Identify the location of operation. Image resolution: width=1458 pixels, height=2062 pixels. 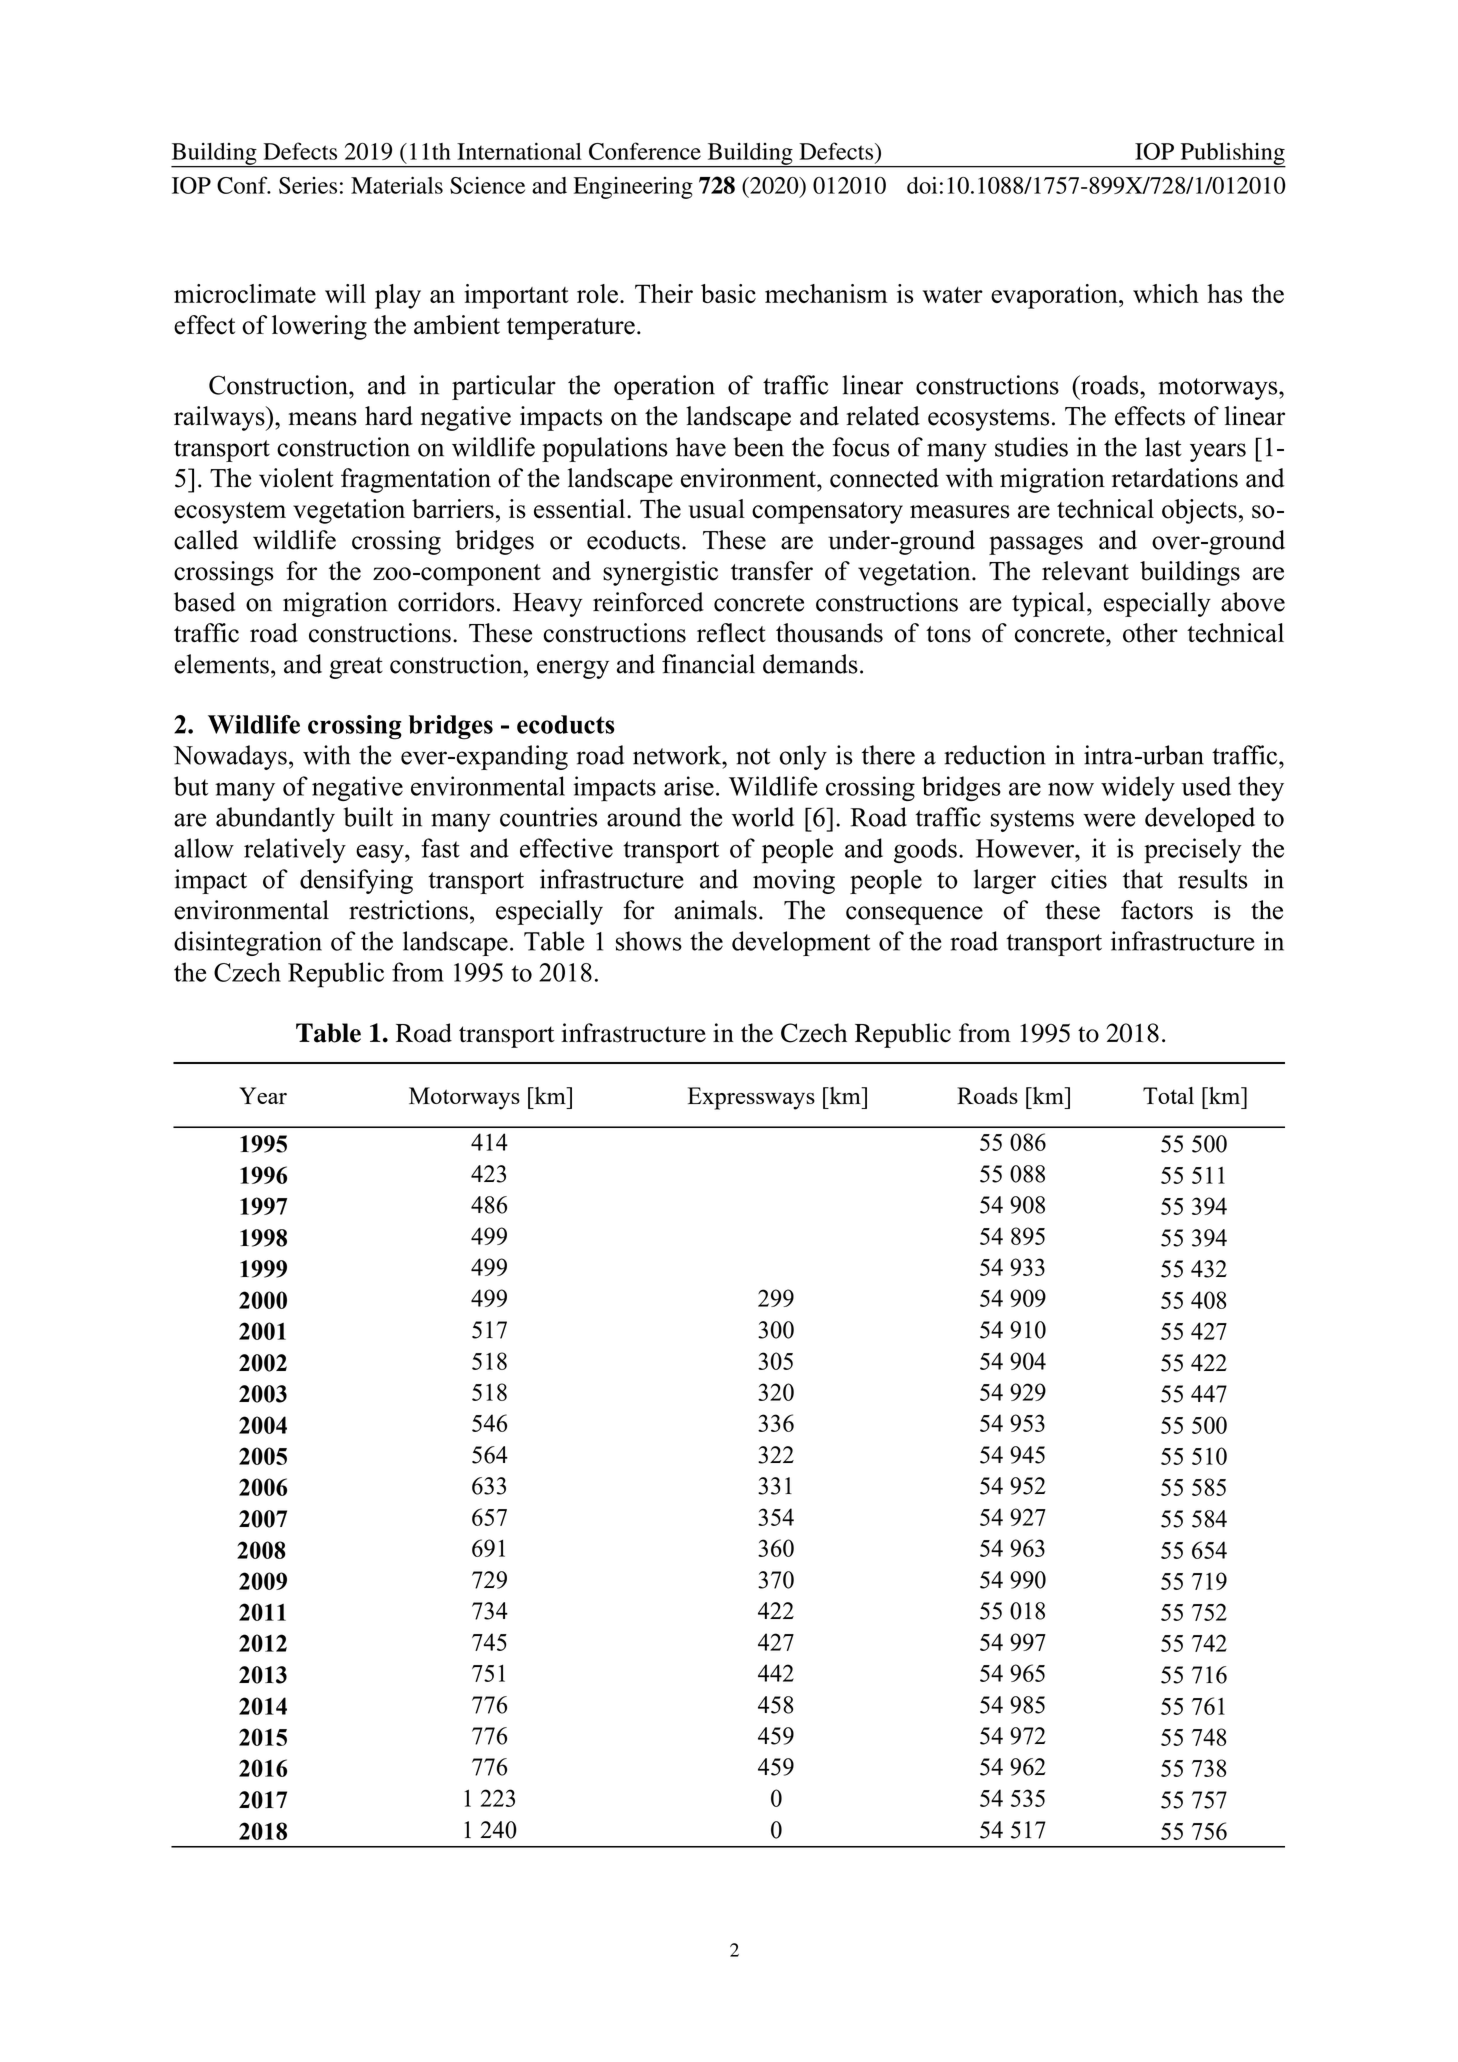
(664, 387).
